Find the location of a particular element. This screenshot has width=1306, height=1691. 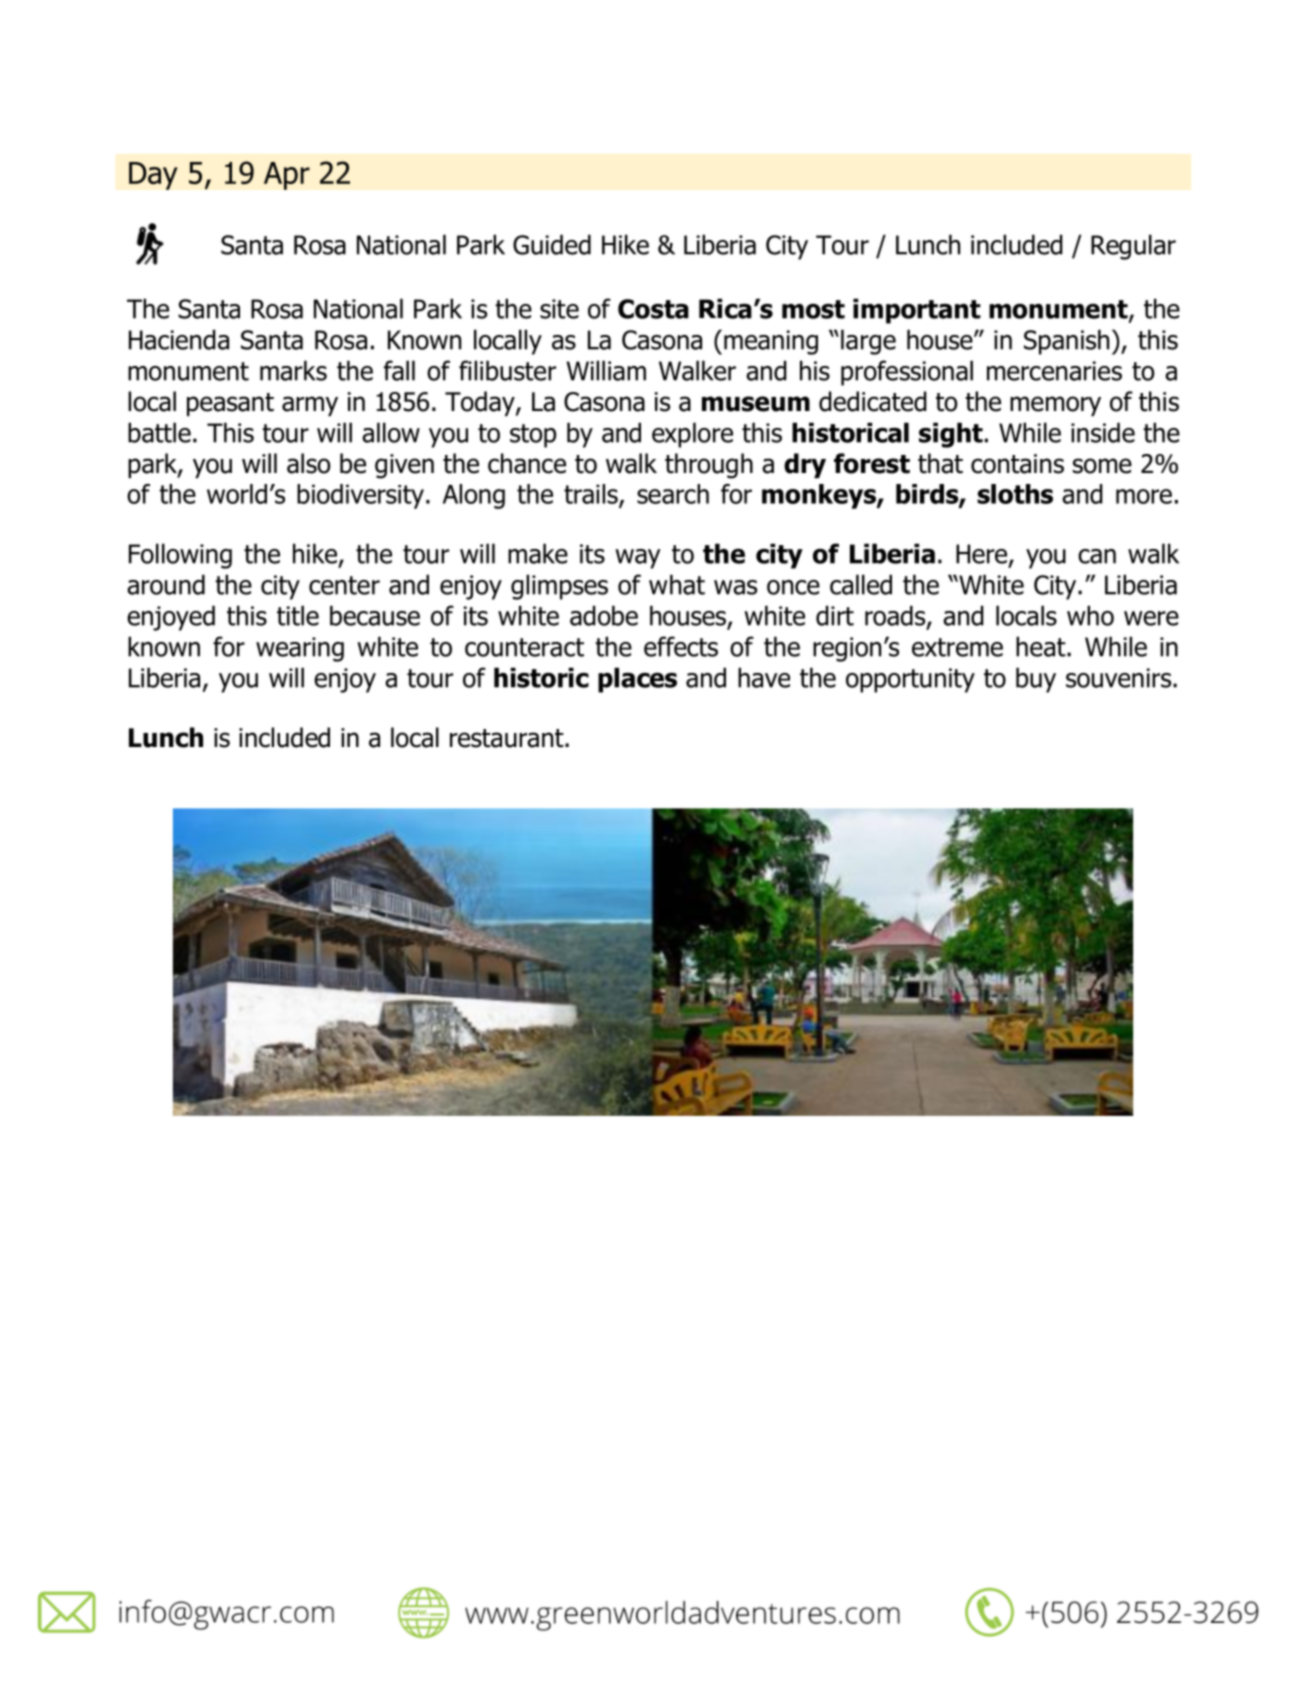

army is located at coordinates (310, 406).
